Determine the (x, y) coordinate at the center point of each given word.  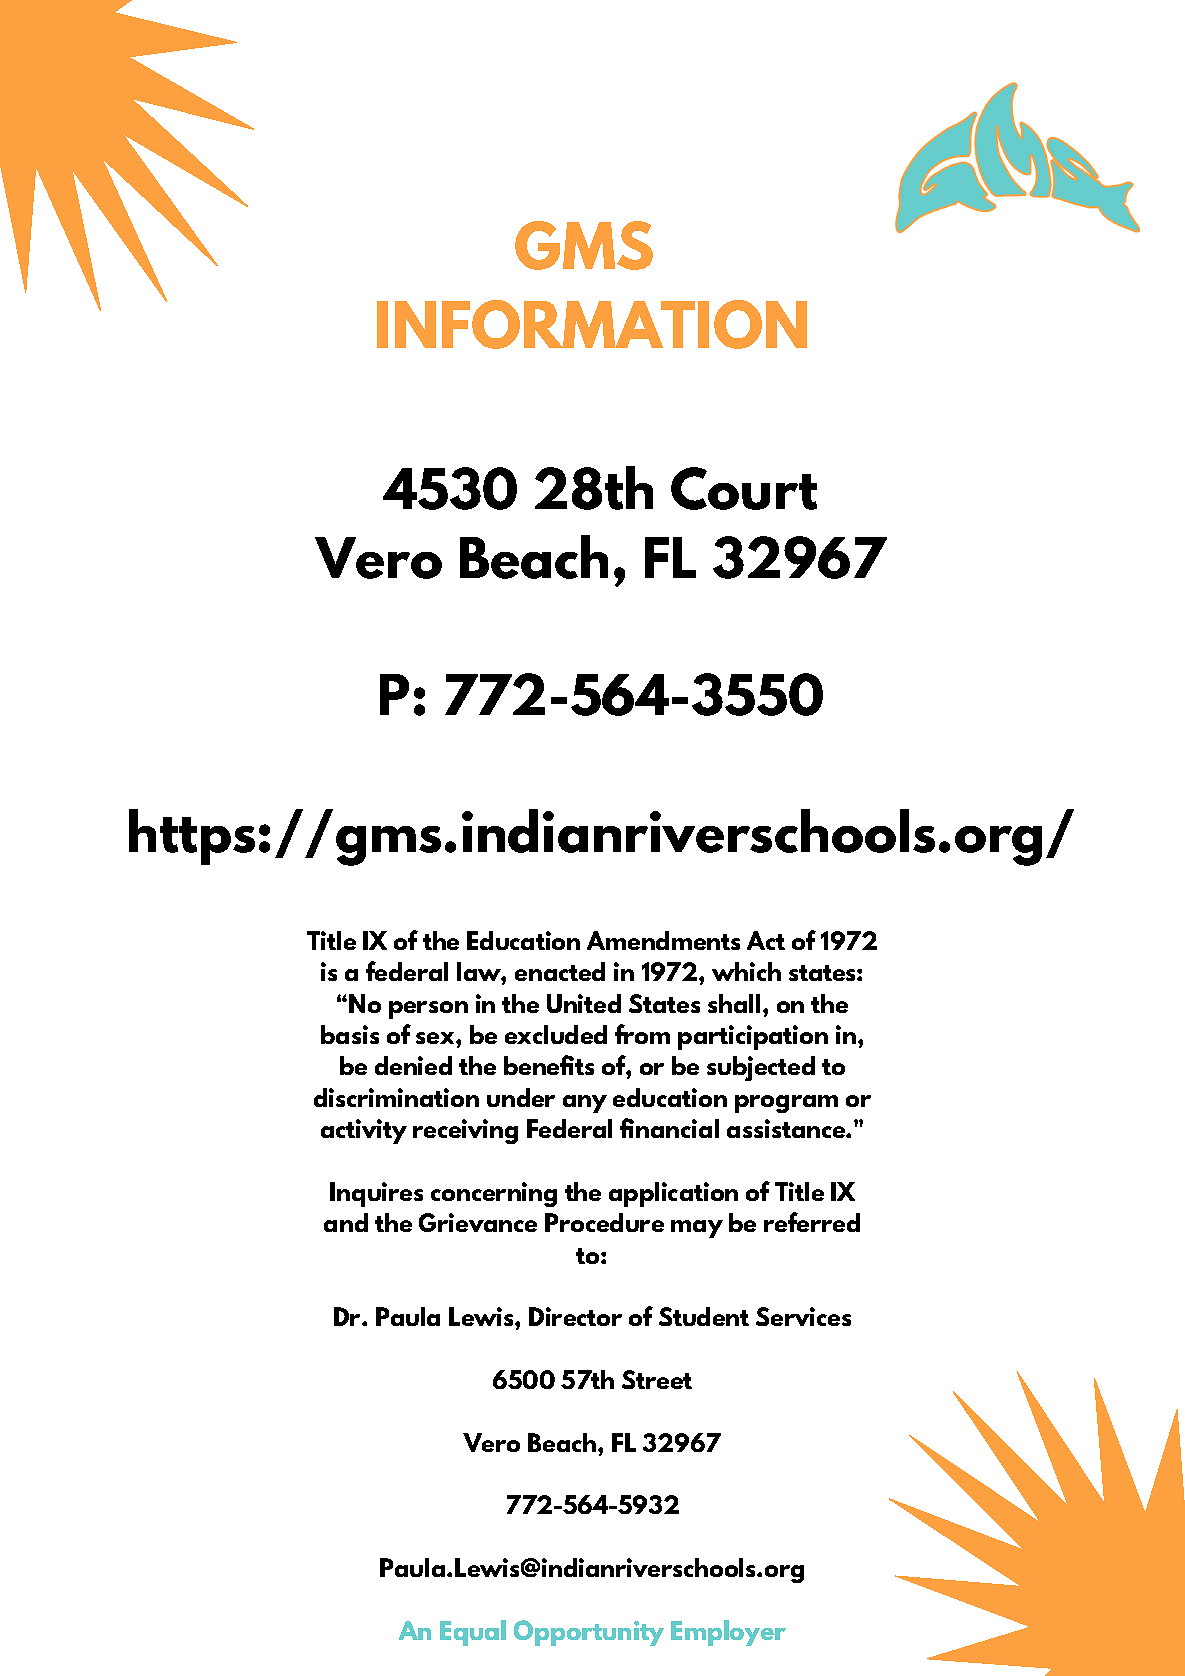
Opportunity (589, 1633)
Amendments (663, 940)
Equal (473, 1633)
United (584, 1003)
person (428, 1010)
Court (744, 488)
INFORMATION (592, 324)
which (746, 971)
